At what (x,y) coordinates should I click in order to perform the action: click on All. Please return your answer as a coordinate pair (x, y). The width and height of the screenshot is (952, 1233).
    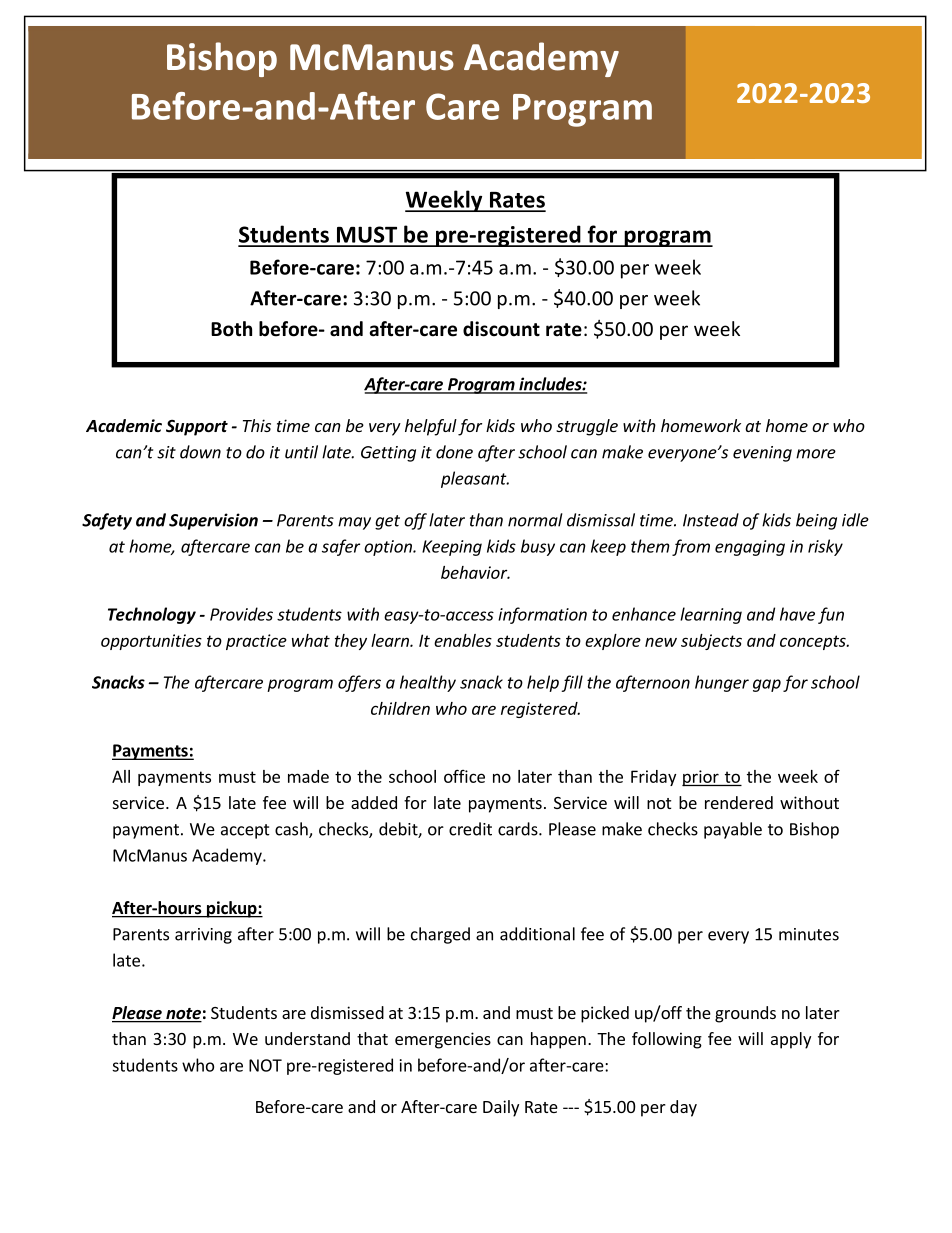
    Looking at the image, I should click on (121, 776).
